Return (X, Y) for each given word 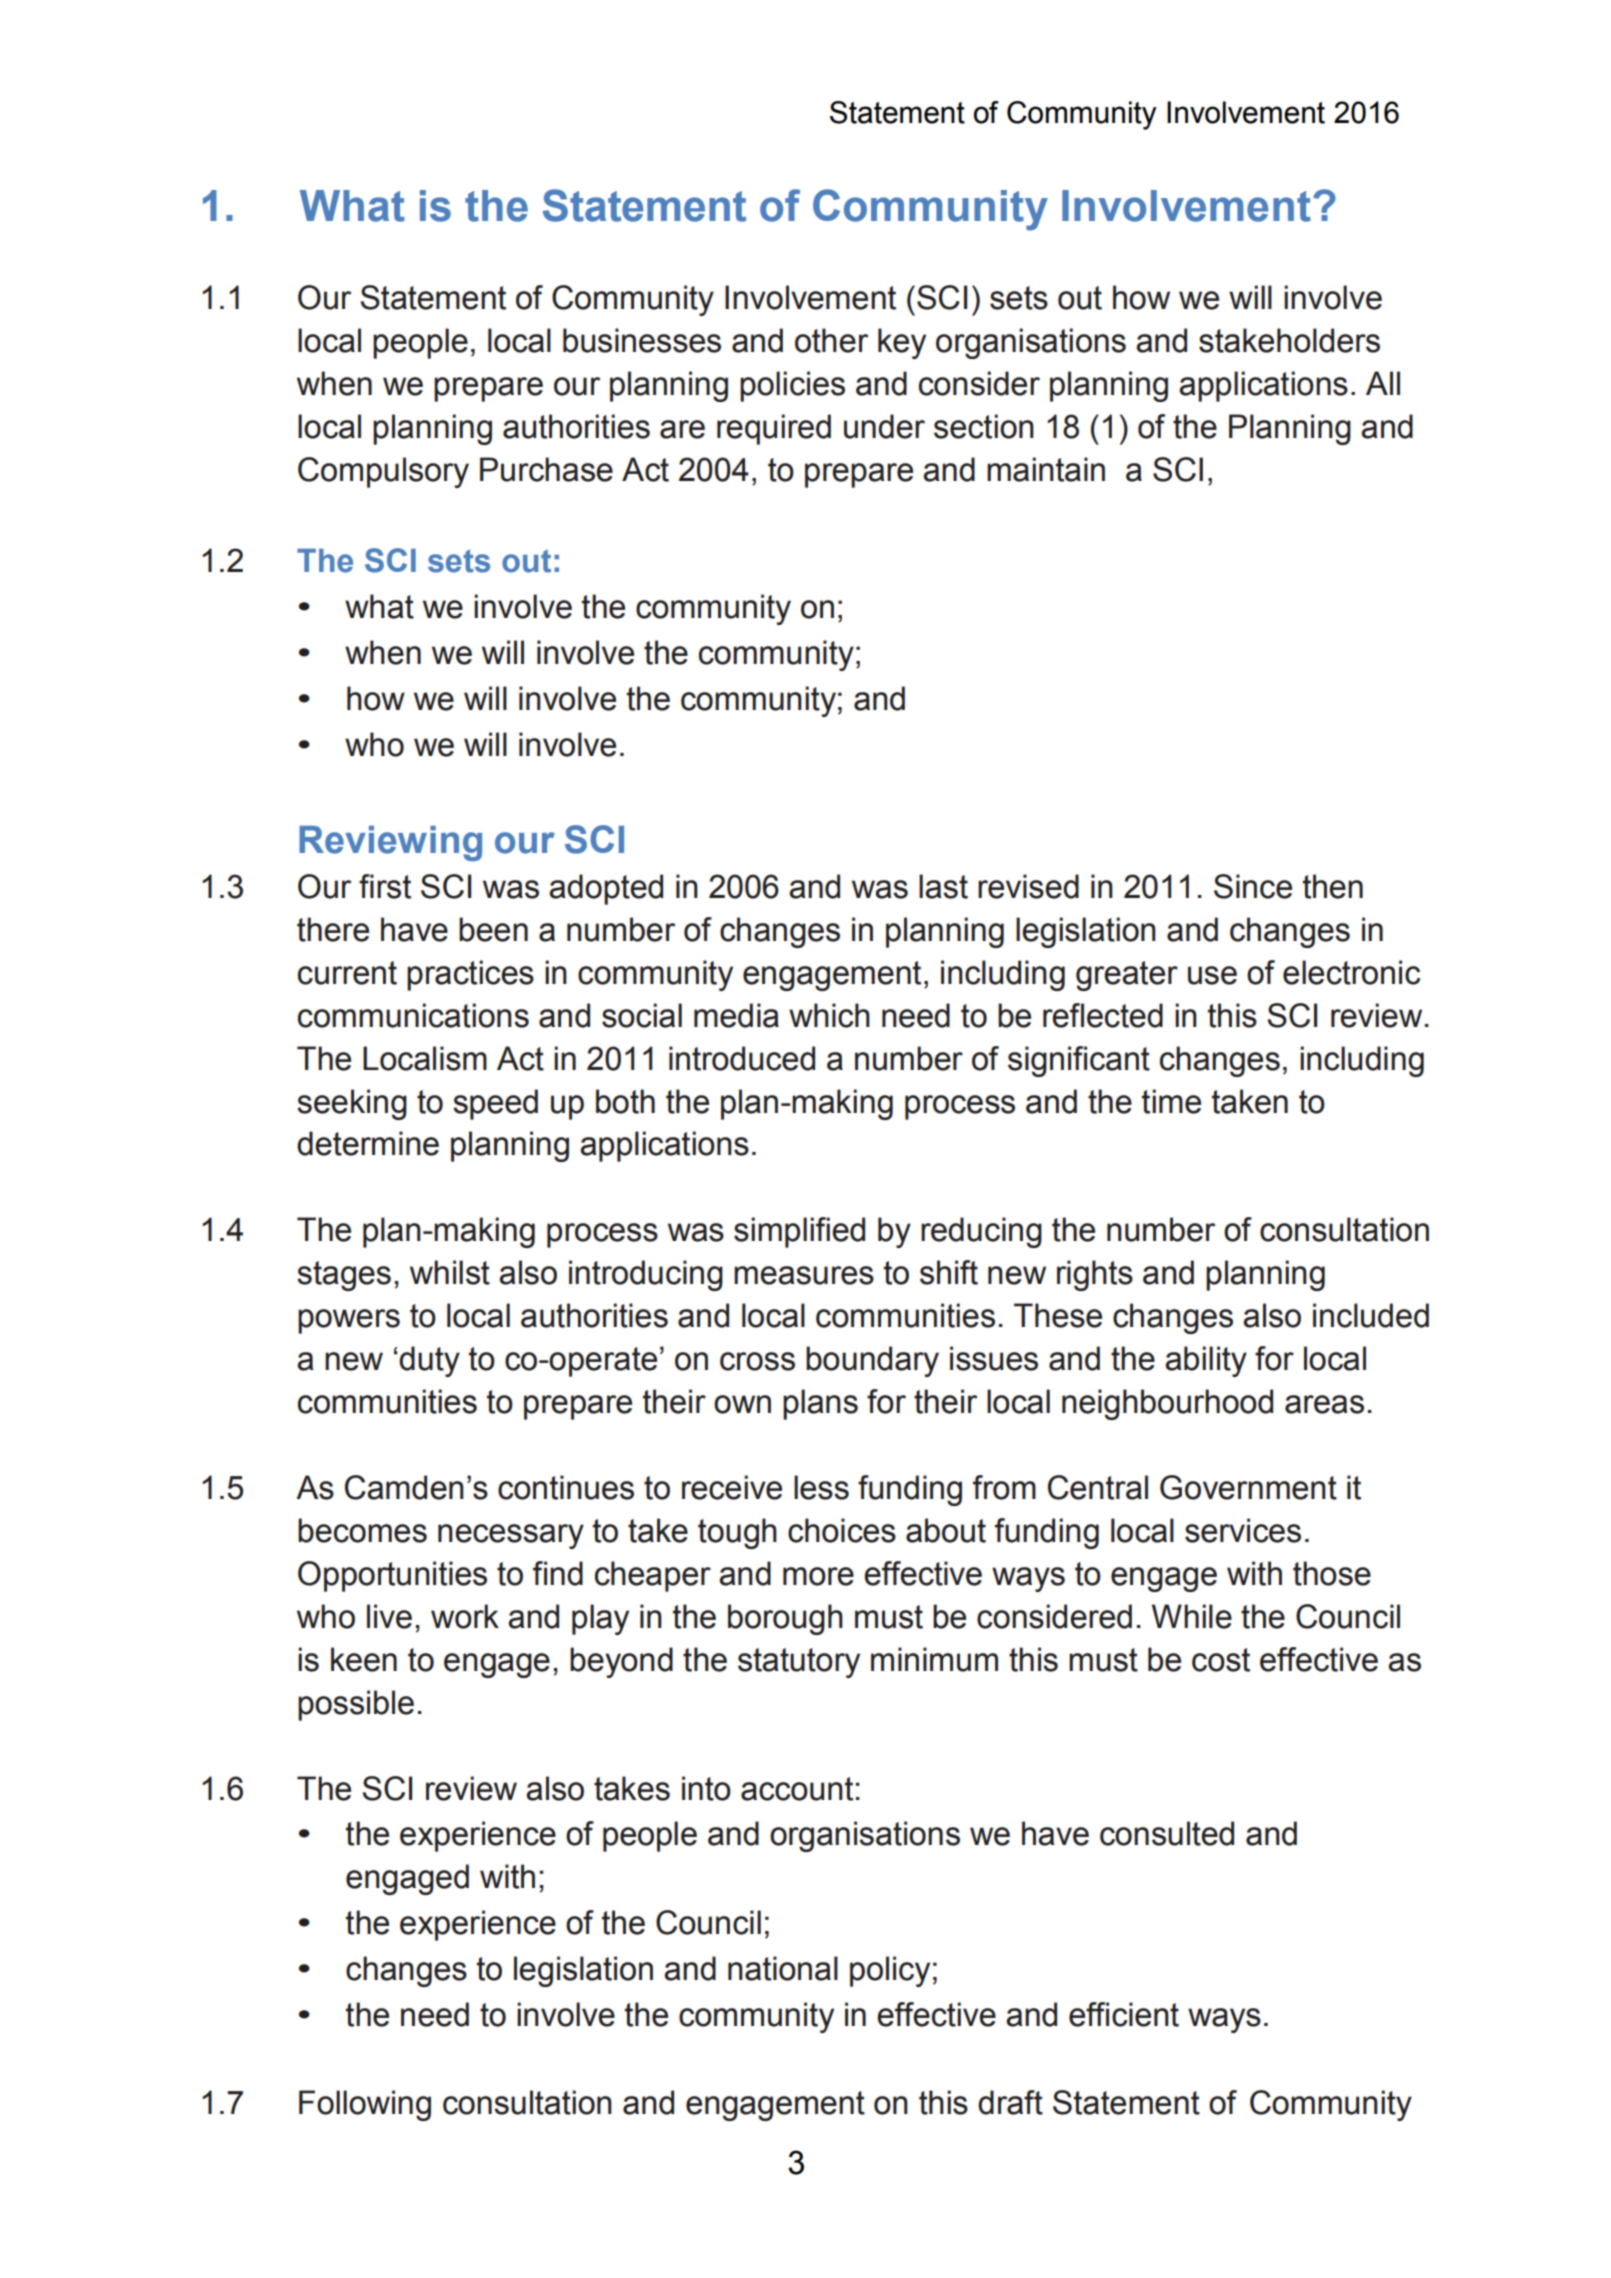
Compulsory (383, 472)
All (1383, 383)
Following (365, 2105)
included (1371, 1315)
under (884, 426)
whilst (450, 1272)
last (943, 886)
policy (890, 1971)
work (465, 1616)
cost (1221, 1660)
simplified (799, 1232)
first (385, 886)
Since (1253, 886)
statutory (799, 1663)
